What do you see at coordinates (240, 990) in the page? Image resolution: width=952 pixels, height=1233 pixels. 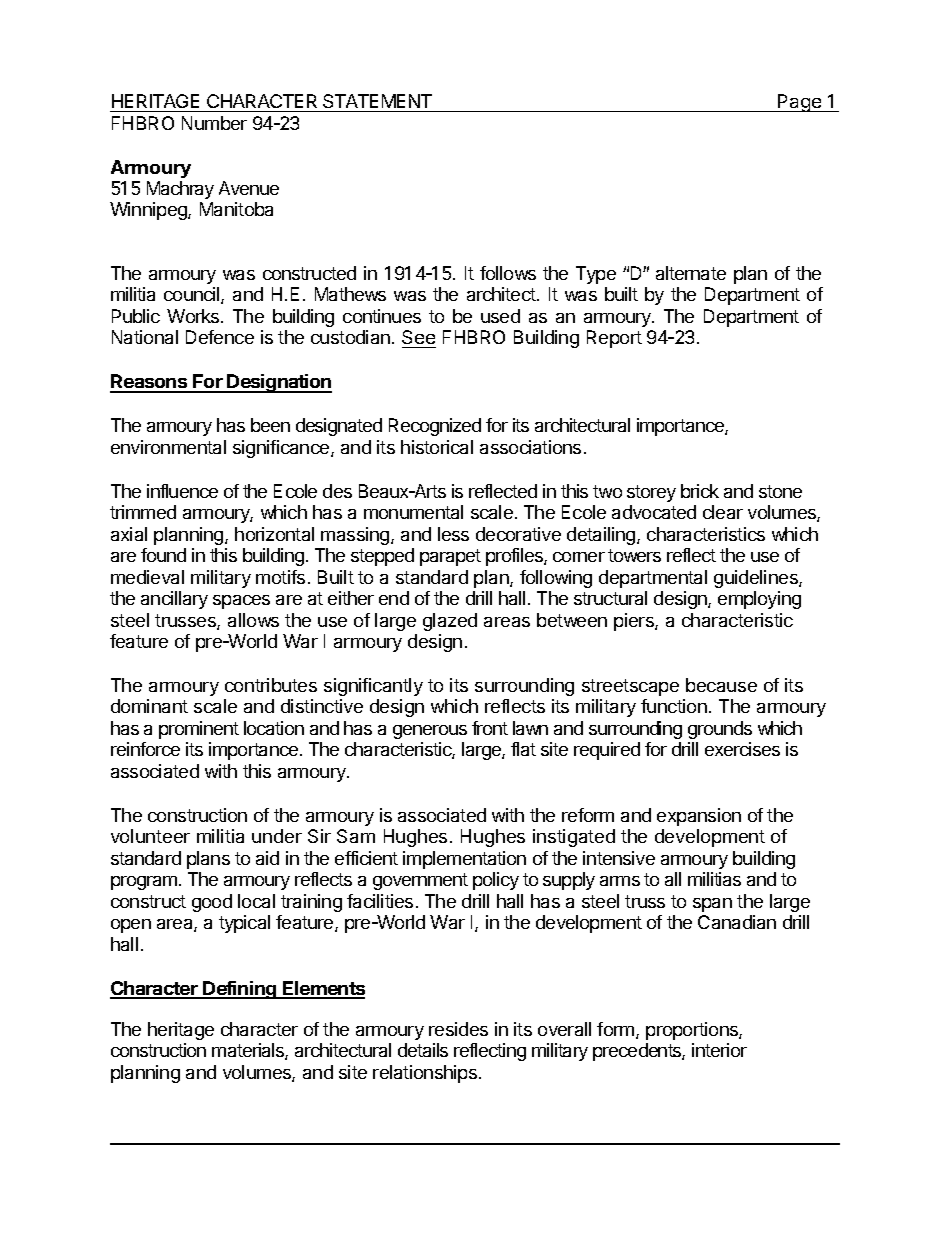 I see `Defining` at bounding box center [240, 990].
